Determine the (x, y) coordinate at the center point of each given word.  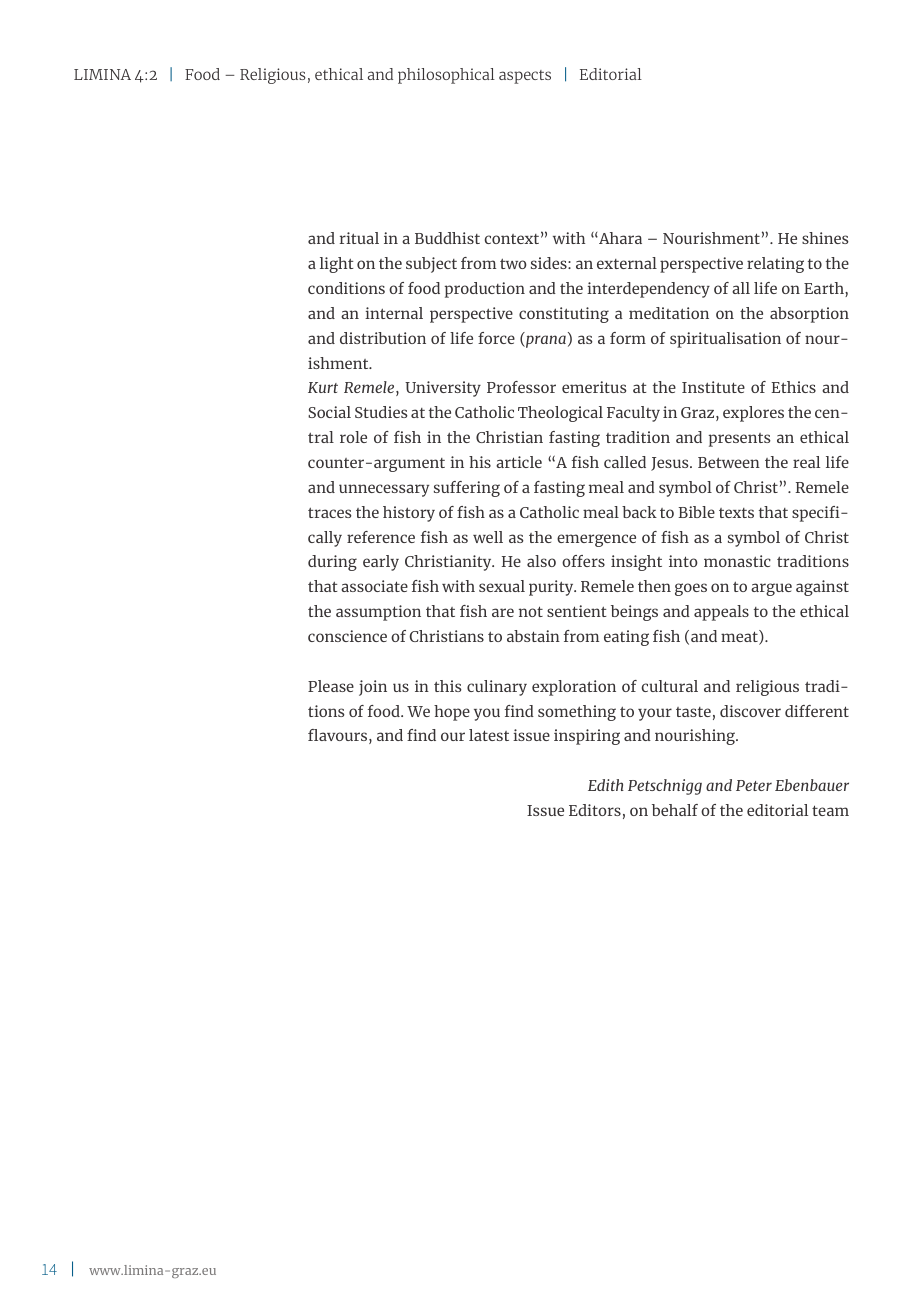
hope (452, 713)
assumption (378, 613)
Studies (381, 412)
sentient (577, 611)
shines (825, 238)
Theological (560, 414)
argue (771, 589)
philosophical (446, 76)
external (627, 263)
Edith (606, 785)
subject (431, 265)
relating (775, 265)
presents (740, 440)
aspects (525, 77)
